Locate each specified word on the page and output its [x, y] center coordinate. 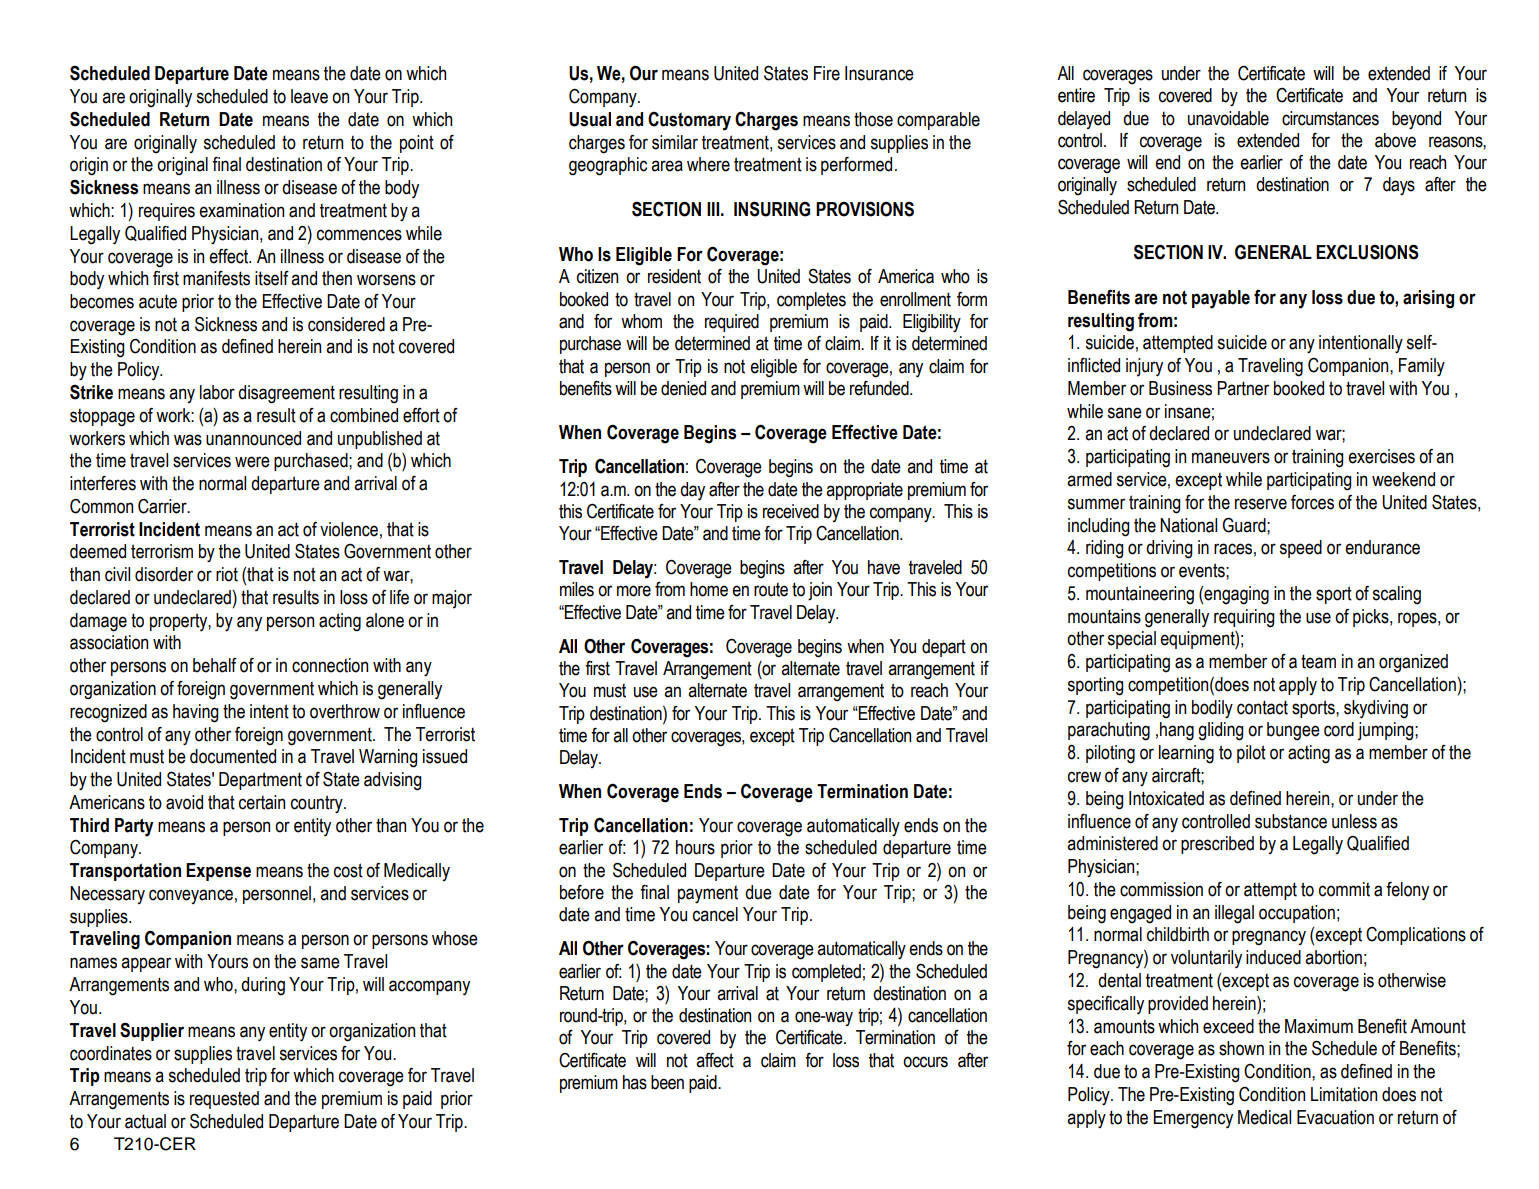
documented [233, 756]
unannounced [253, 438]
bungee [1293, 731]
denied [683, 388]
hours [695, 847]
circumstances [1330, 118]
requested [224, 1100]
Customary [689, 121]
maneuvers [1231, 458]
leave [309, 96]
